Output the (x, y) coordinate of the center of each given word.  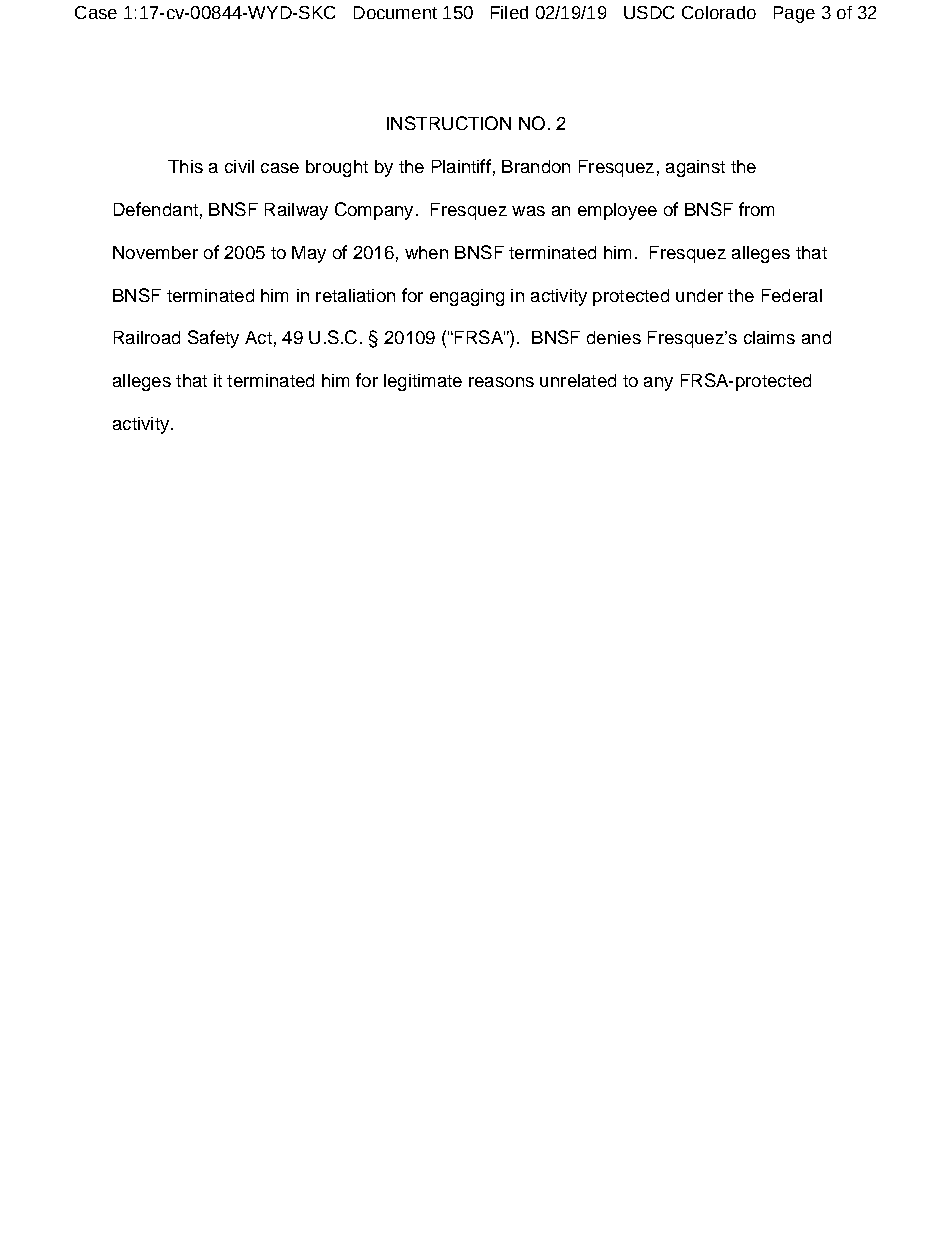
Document (395, 12)
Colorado (719, 12)
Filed (509, 12)
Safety (213, 339)
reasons (501, 382)
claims (769, 337)
